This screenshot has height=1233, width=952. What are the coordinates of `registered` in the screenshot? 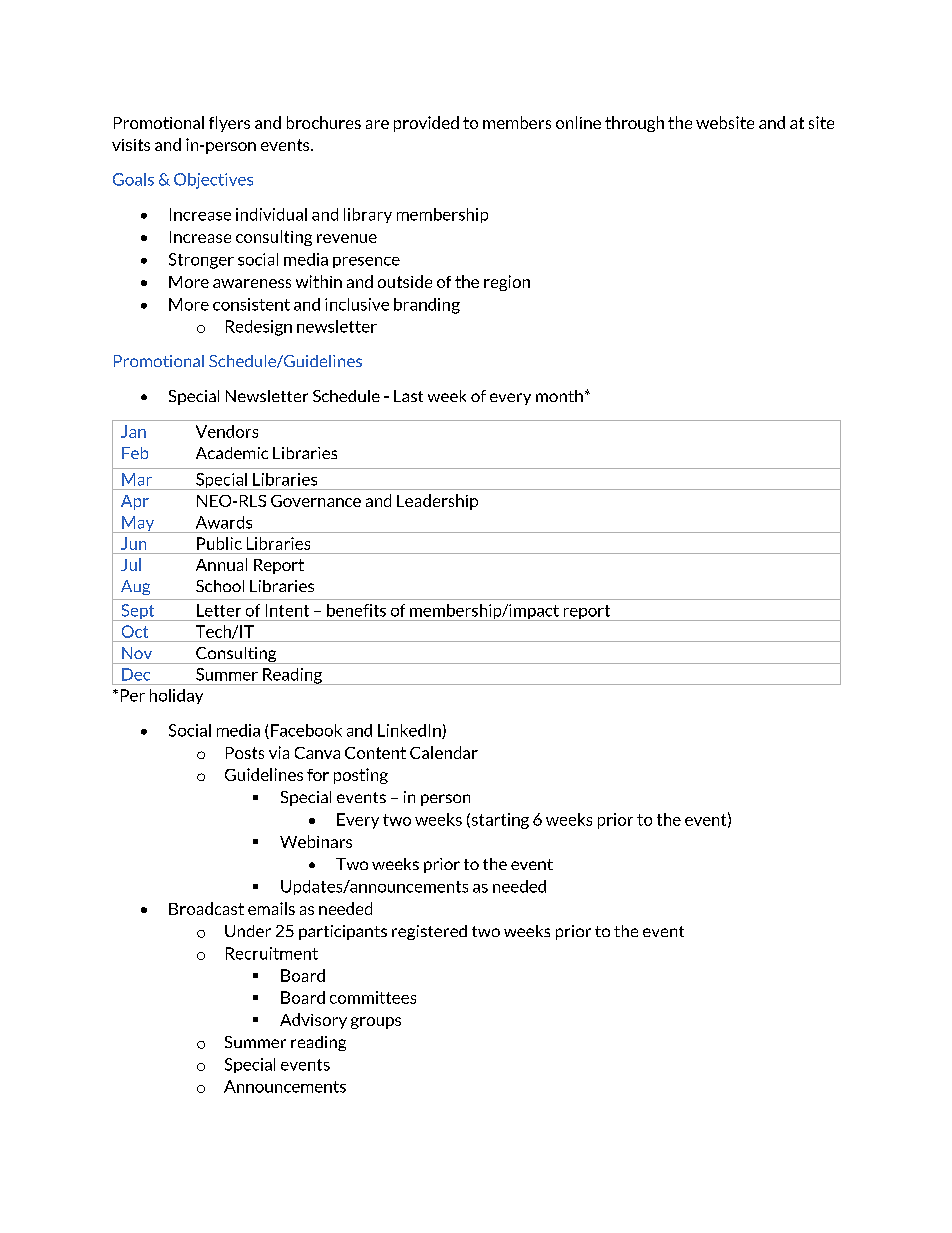 It's located at (429, 932).
